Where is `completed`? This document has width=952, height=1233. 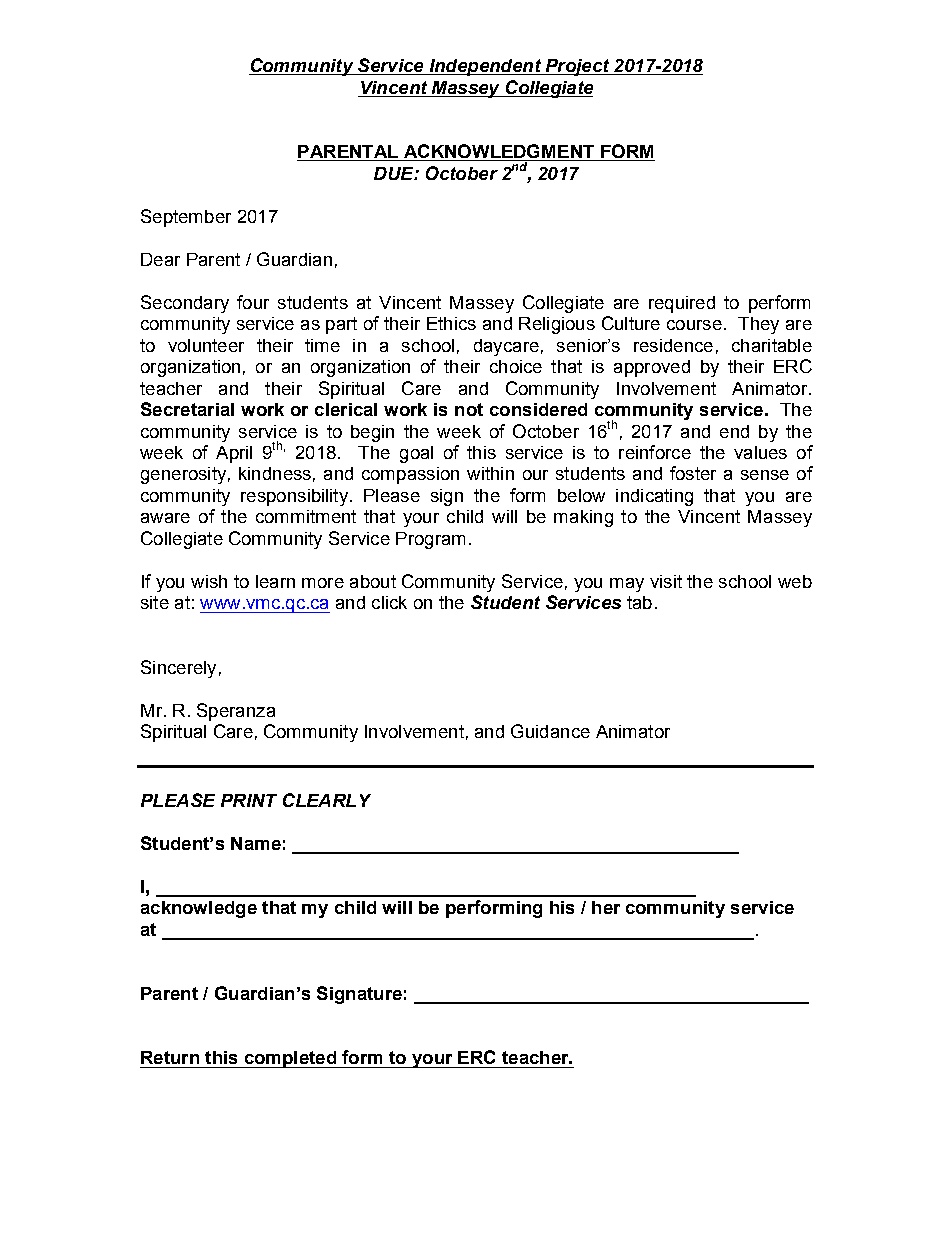
completed is located at coordinates (290, 1059).
